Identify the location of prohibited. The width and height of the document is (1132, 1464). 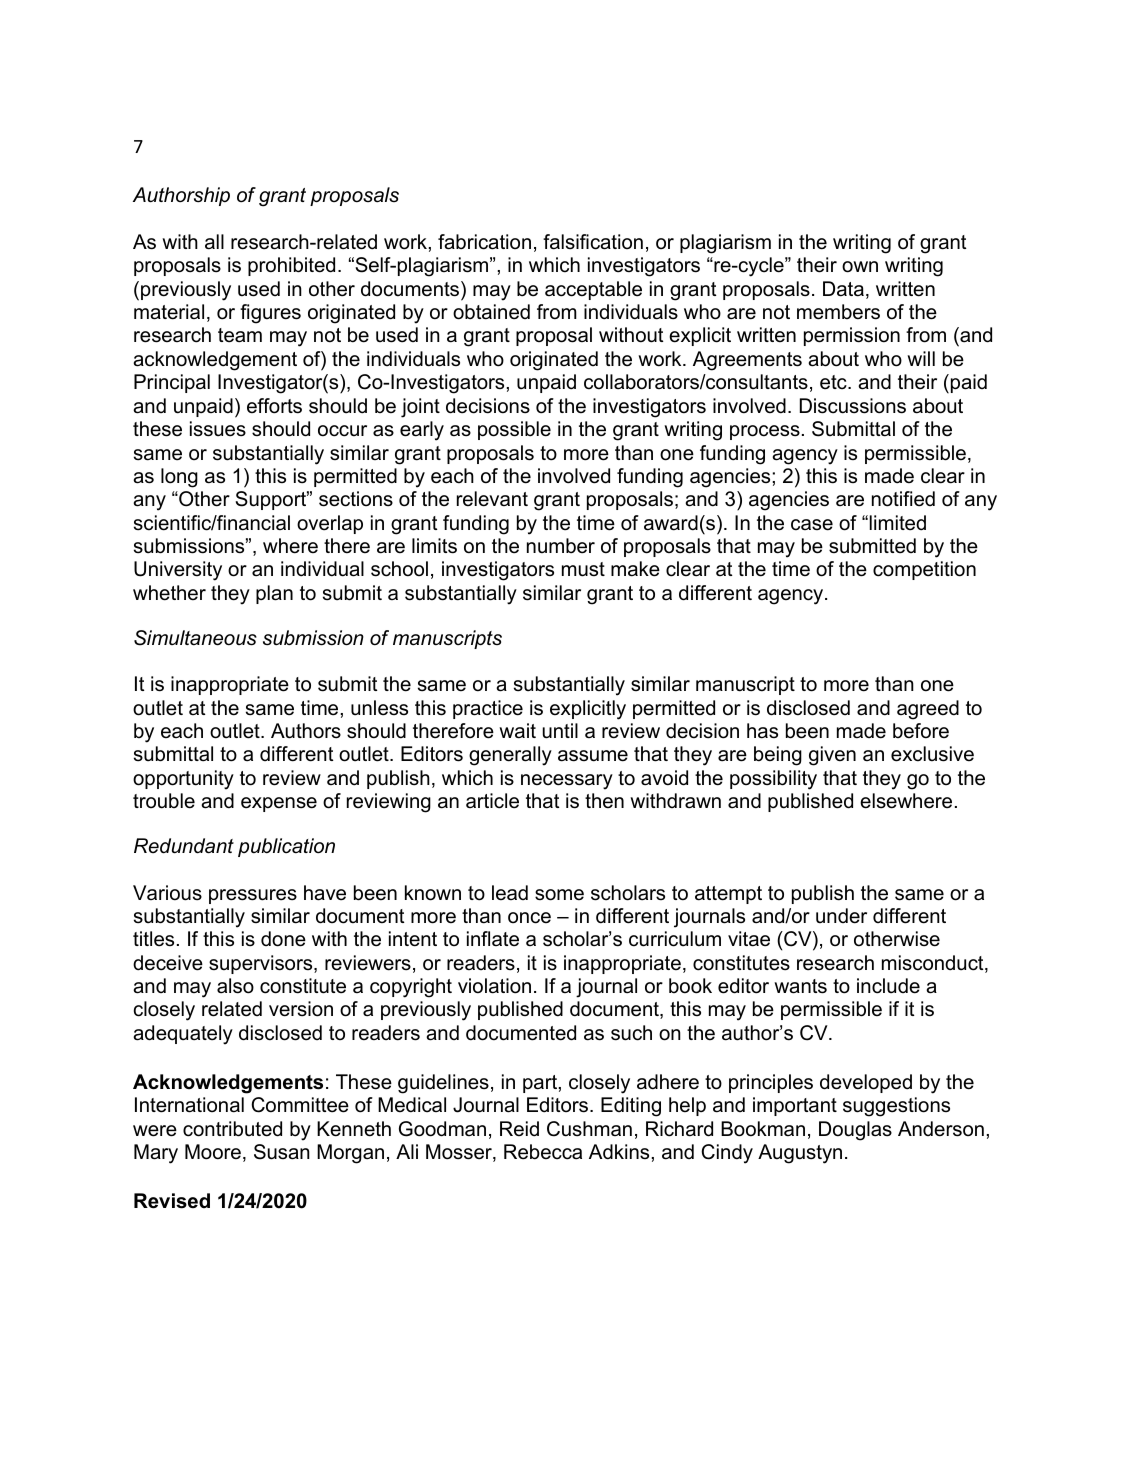
(291, 266).
